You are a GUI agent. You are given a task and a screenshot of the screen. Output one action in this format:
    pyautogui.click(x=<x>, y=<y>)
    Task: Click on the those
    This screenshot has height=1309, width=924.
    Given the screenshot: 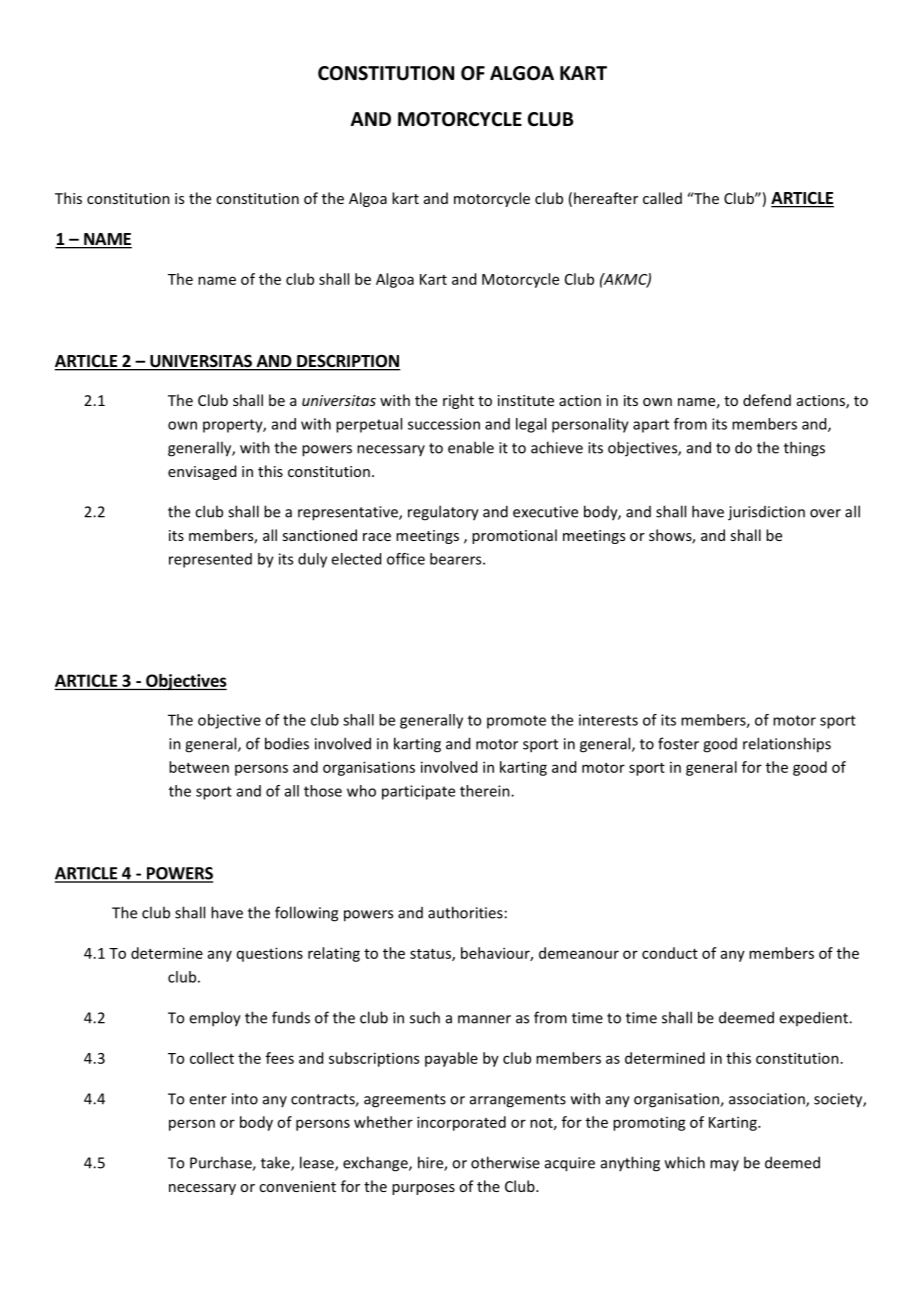 What is the action you would take?
    pyautogui.click(x=323, y=791)
